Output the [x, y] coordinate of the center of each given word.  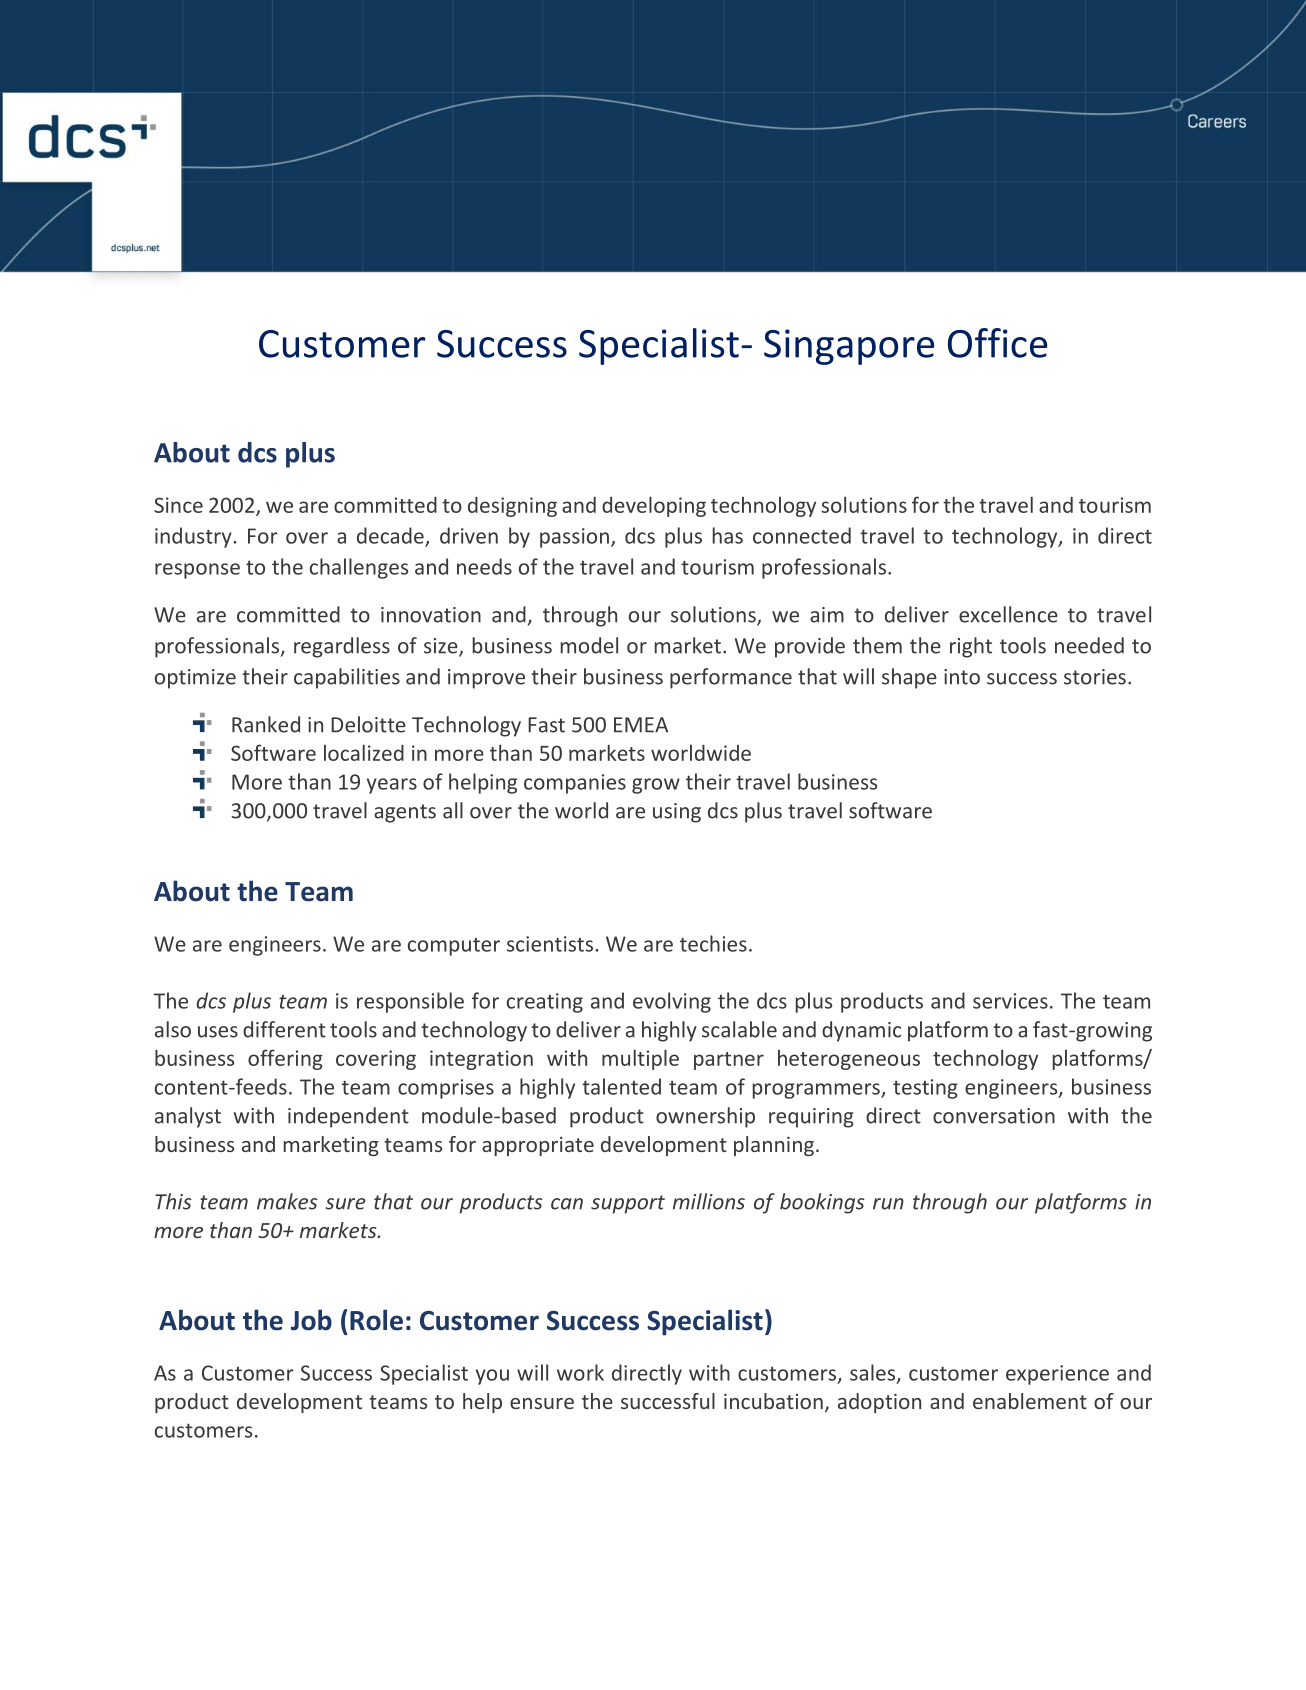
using [677, 813]
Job [311, 1320]
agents [405, 813]
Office [997, 343]
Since [178, 505]
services [1010, 1001]
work [580, 1372]
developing [654, 506]
